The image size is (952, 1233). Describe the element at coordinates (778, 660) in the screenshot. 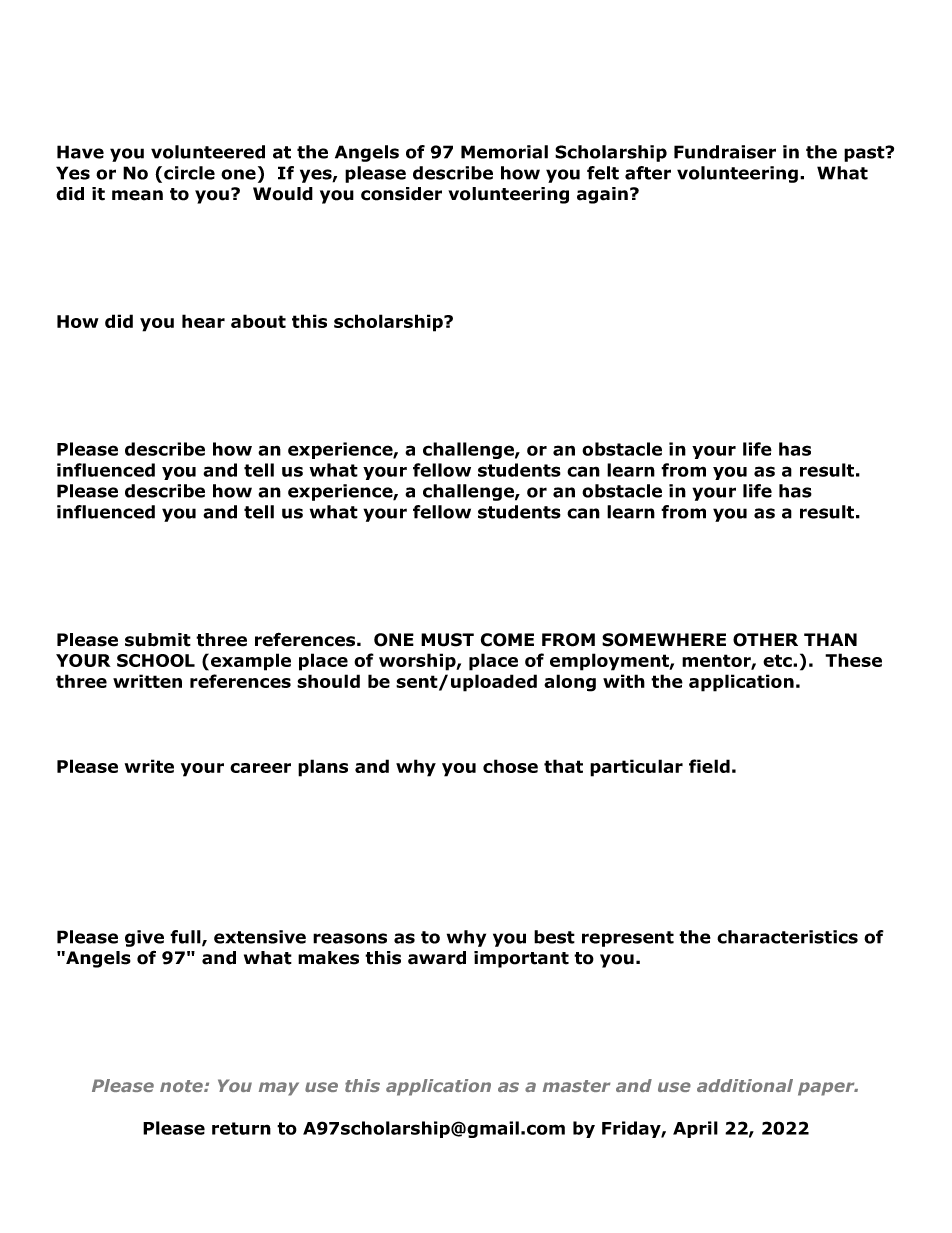

I see `etc` at that location.
